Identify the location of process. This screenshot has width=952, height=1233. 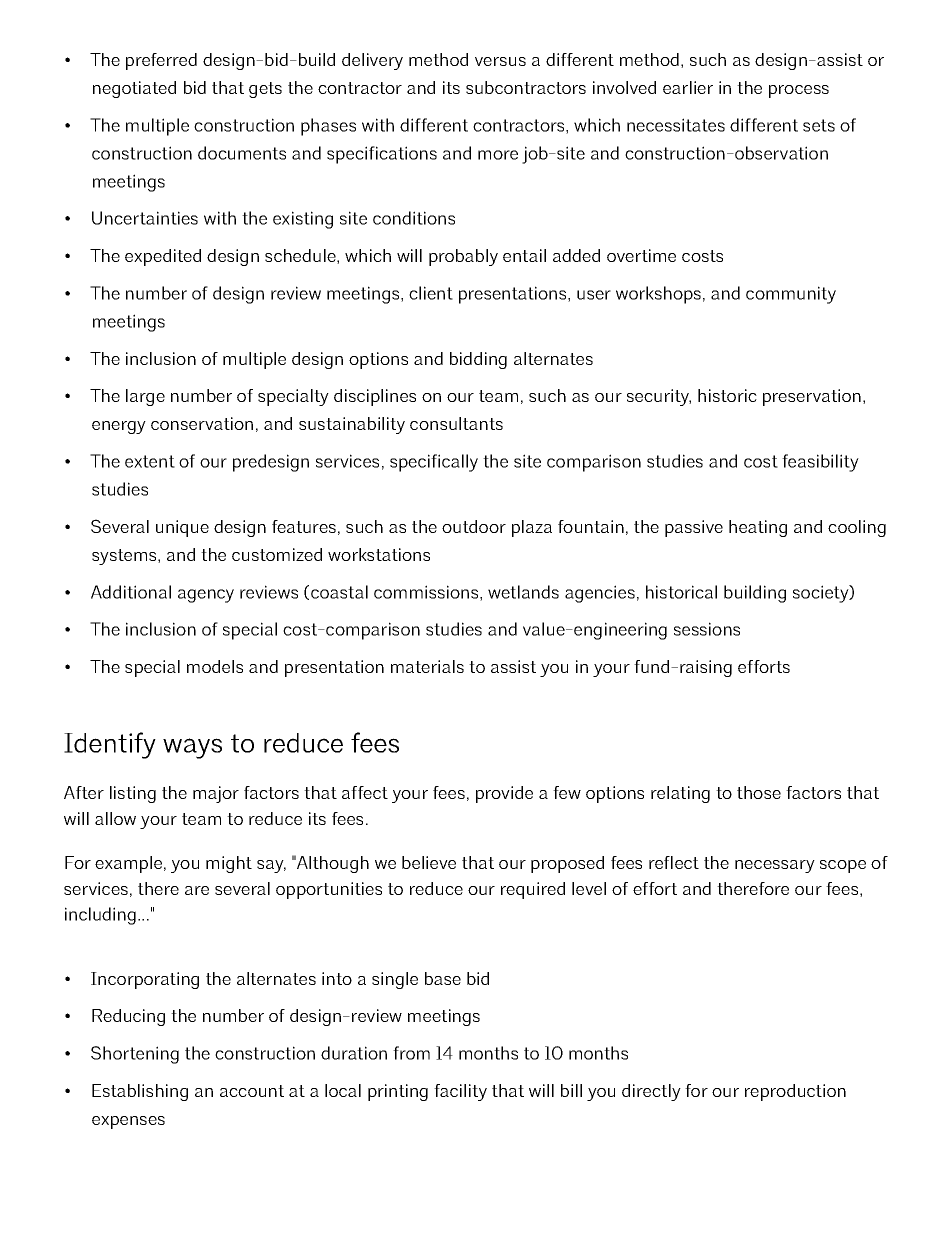
(799, 91).
